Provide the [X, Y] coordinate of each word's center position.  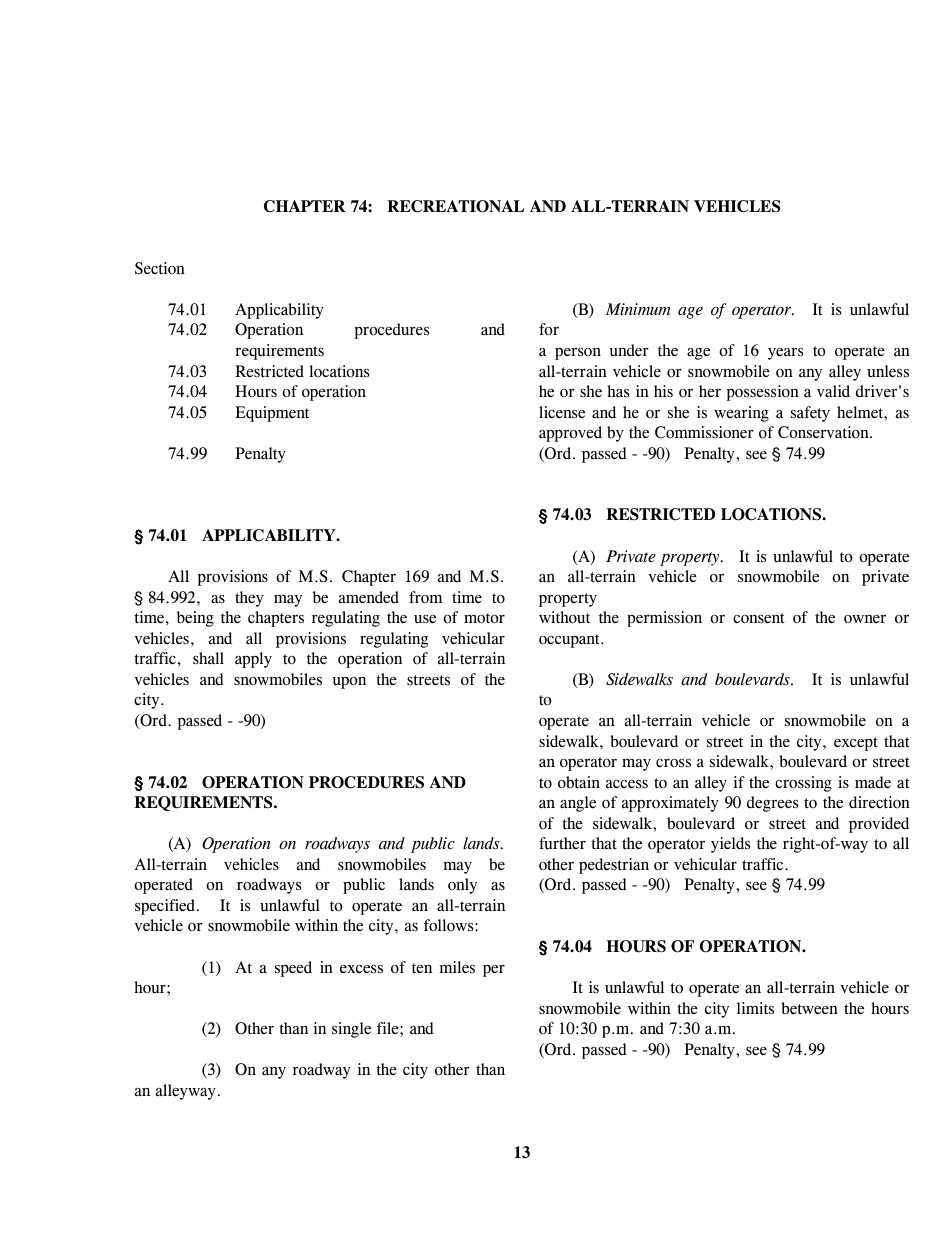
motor [484, 618]
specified [165, 907]
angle [578, 804]
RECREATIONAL [455, 206]
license [562, 412]
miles [457, 967]
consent [758, 618]
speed [293, 969]
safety [810, 414]
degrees [772, 804]
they [249, 599]
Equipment [272, 414]
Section [160, 268]
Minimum [638, 309]
